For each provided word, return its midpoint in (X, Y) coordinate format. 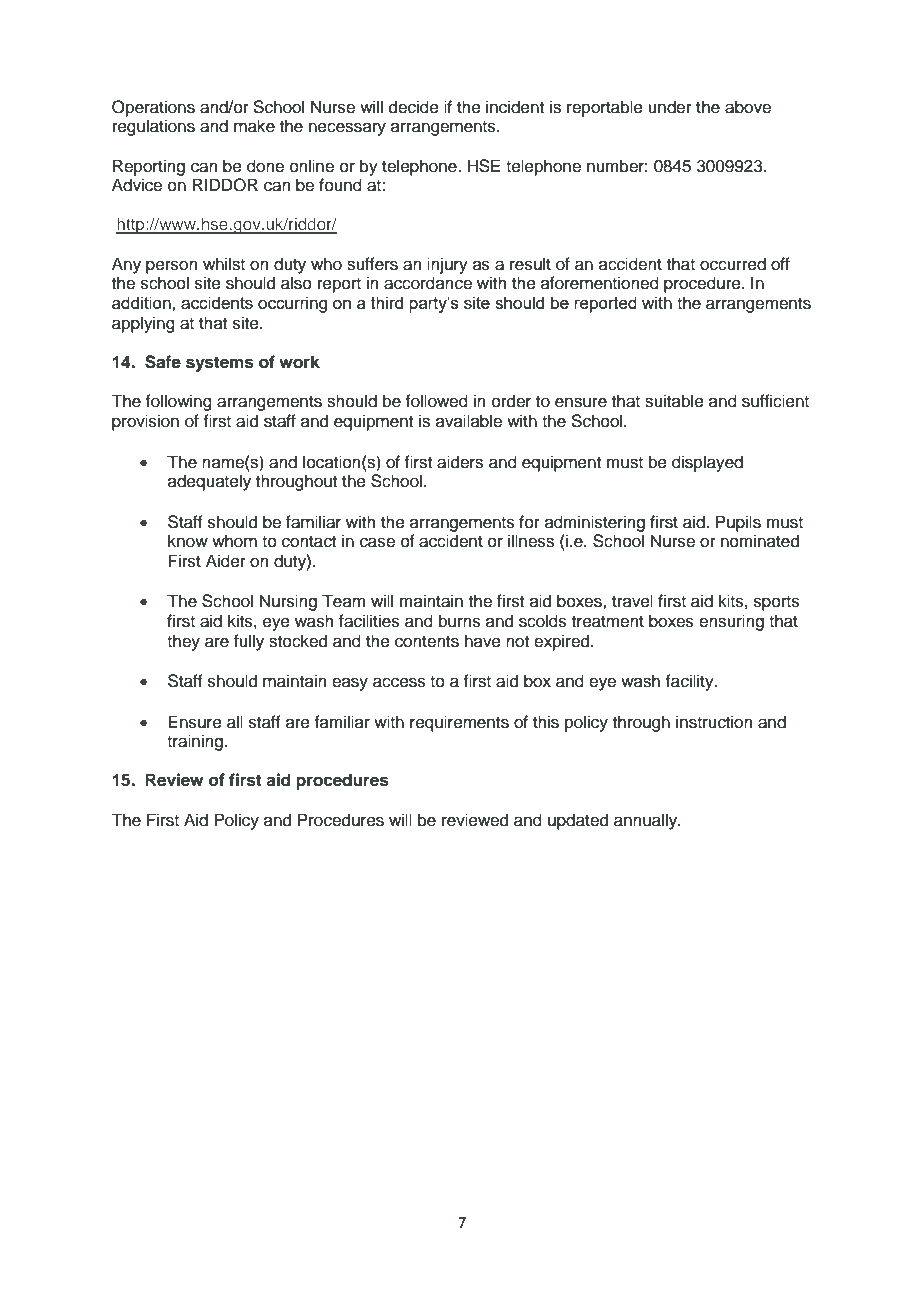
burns (460, 621)
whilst (224, 264)
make (254, 126)
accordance (428, 283)
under (670, 107)
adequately (209, 482)
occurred (733, 264)
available (469, 421)
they (183, 642)
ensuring (731, 622)
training (195, 742)
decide (414, 107)
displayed (707, 463)
